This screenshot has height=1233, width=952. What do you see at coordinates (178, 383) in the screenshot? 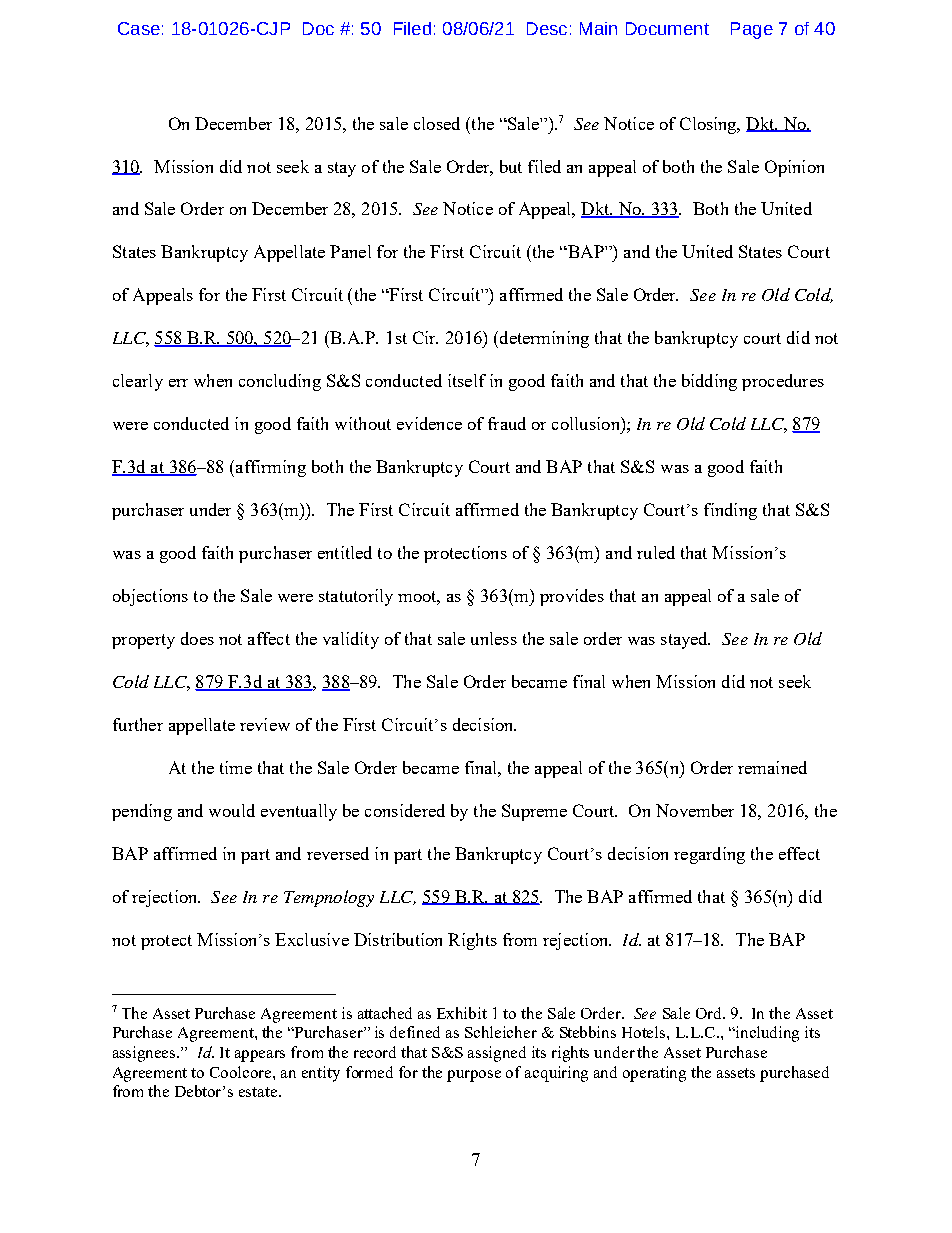
I see `err` at bounding box center [178, 383].
